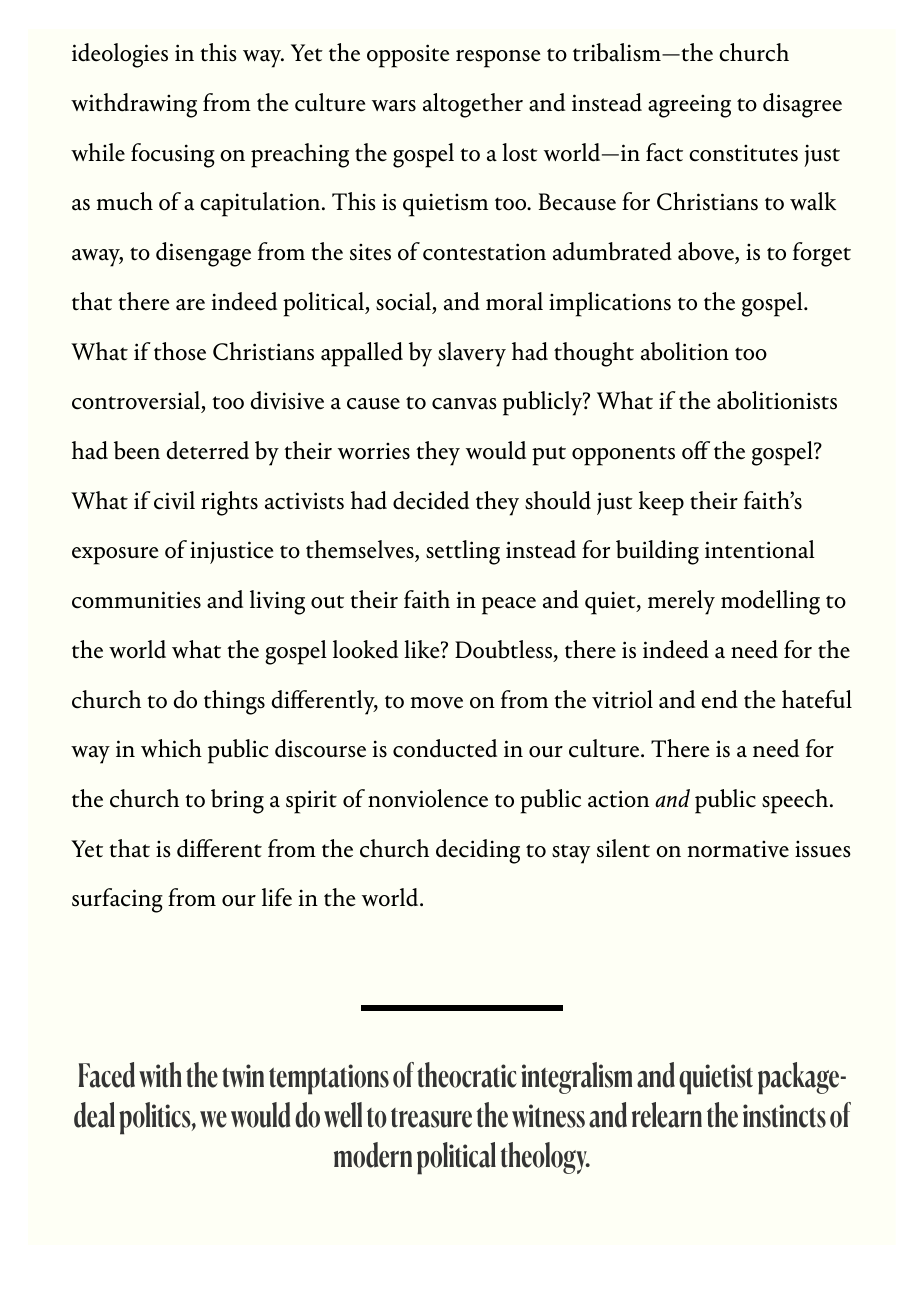  I want to click on which, so click(171, 748).
